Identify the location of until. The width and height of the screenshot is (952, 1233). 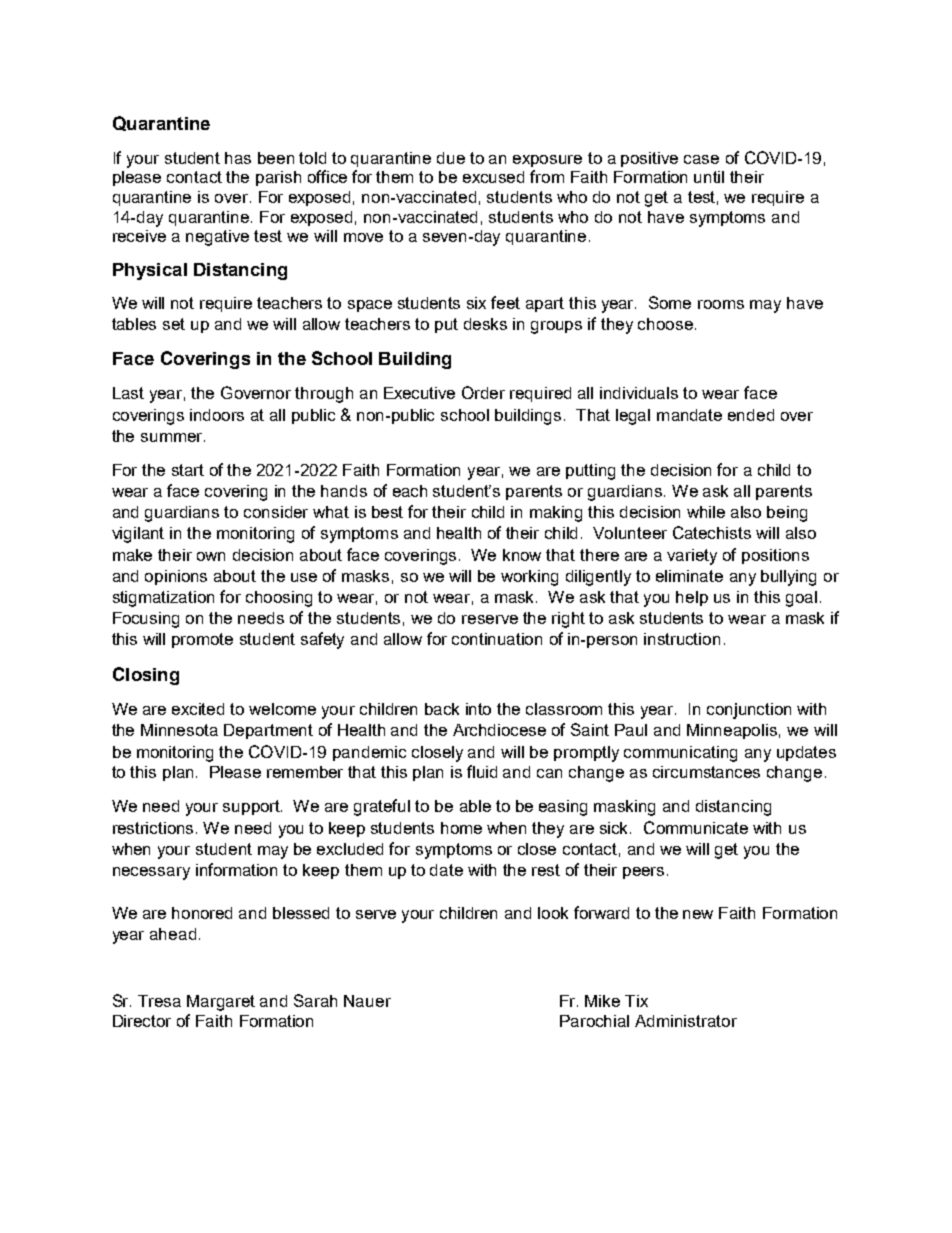
(709, 177).
